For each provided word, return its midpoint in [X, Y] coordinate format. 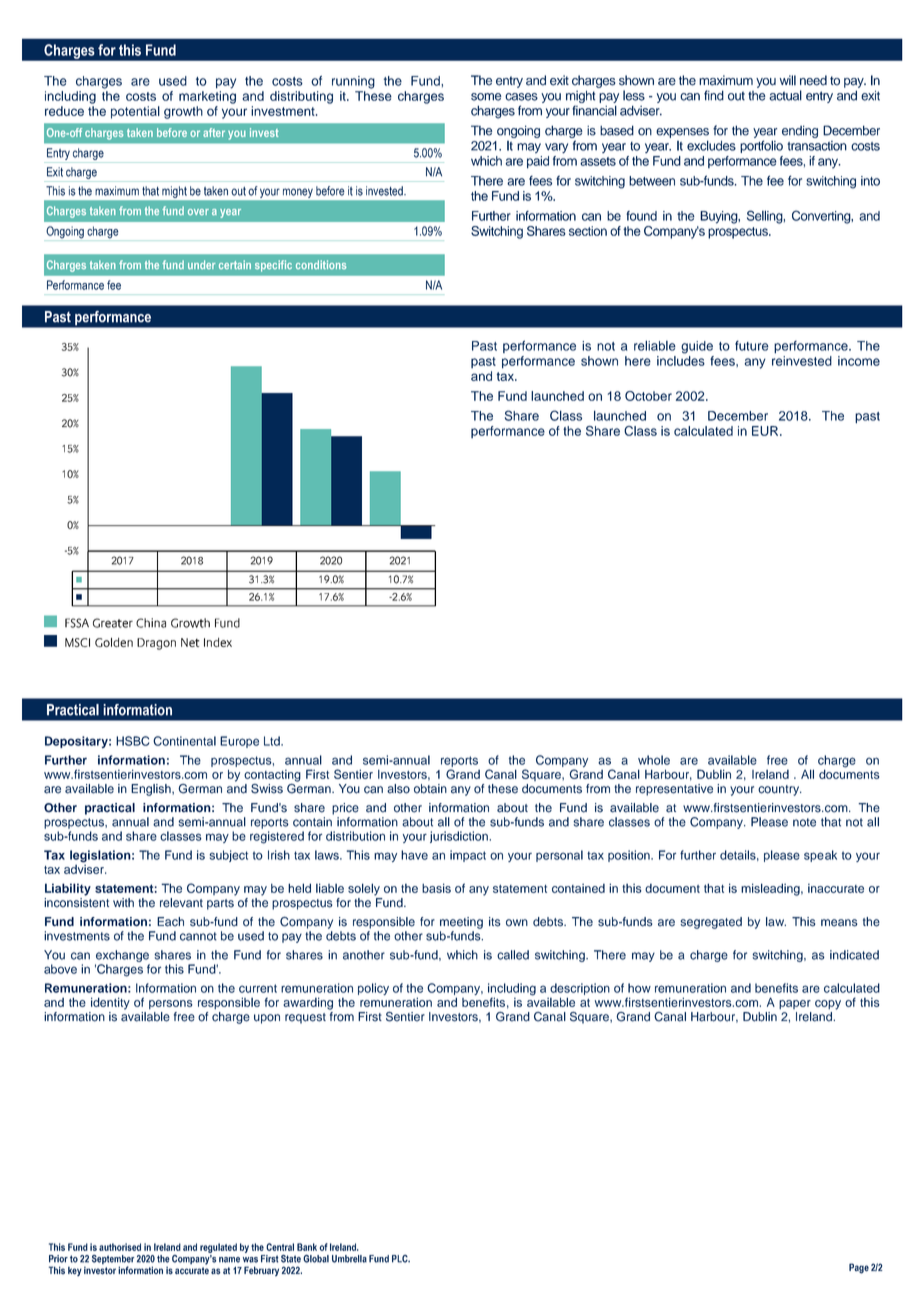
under [201, 264]
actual [785, 95]
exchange [122, 956]
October [648, 396]
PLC [401, 1259]
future [752, 345]
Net [190, 642]
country [779, 790]
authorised [120, 1247]
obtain [430, 789]
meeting [461, 923]
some [486, 97]
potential [135, 112]
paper [795, 1004]
